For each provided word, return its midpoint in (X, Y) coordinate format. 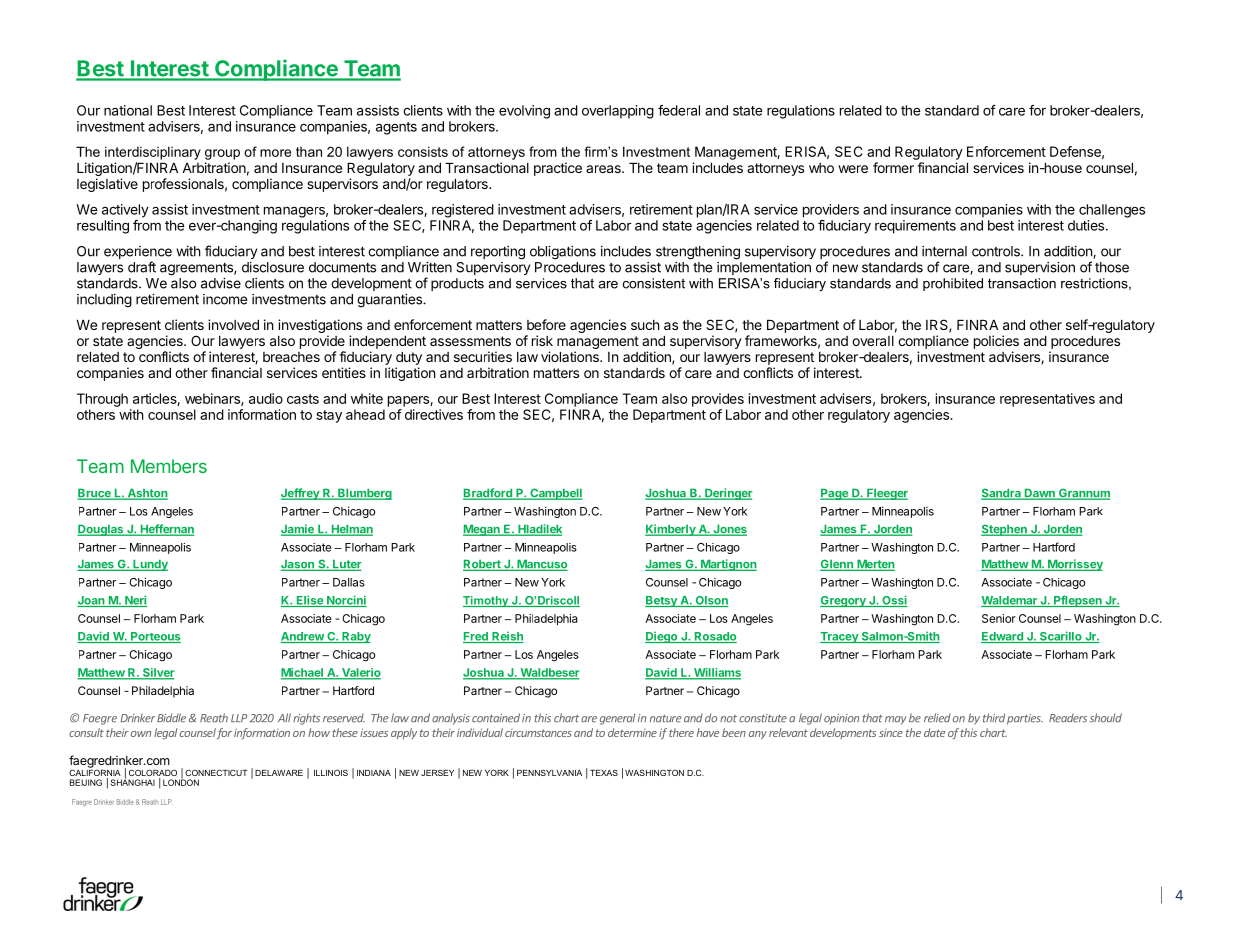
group (222, 154)
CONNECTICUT (216, 772)
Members (169, 466)
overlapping (618, 112)
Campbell (555, 494)
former (893, 167)
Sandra (1002, 494)
